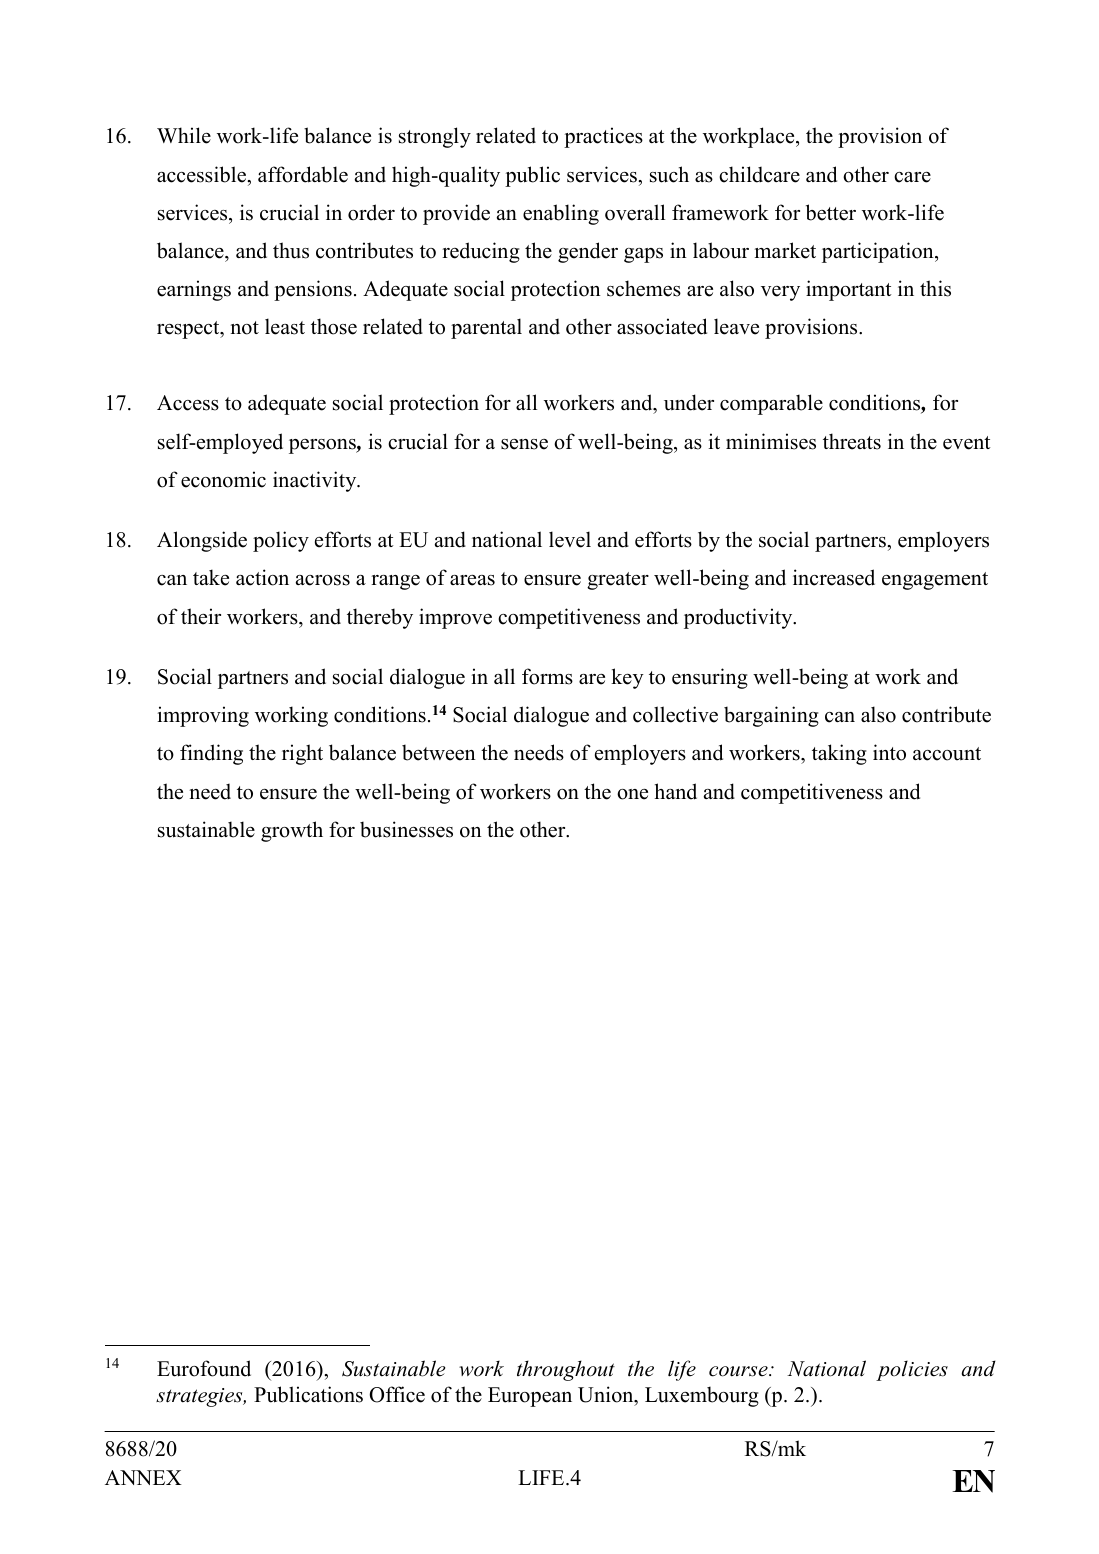 The image size is (1099, 1554). I want to click on ANNEX, so click(143, 1477).
